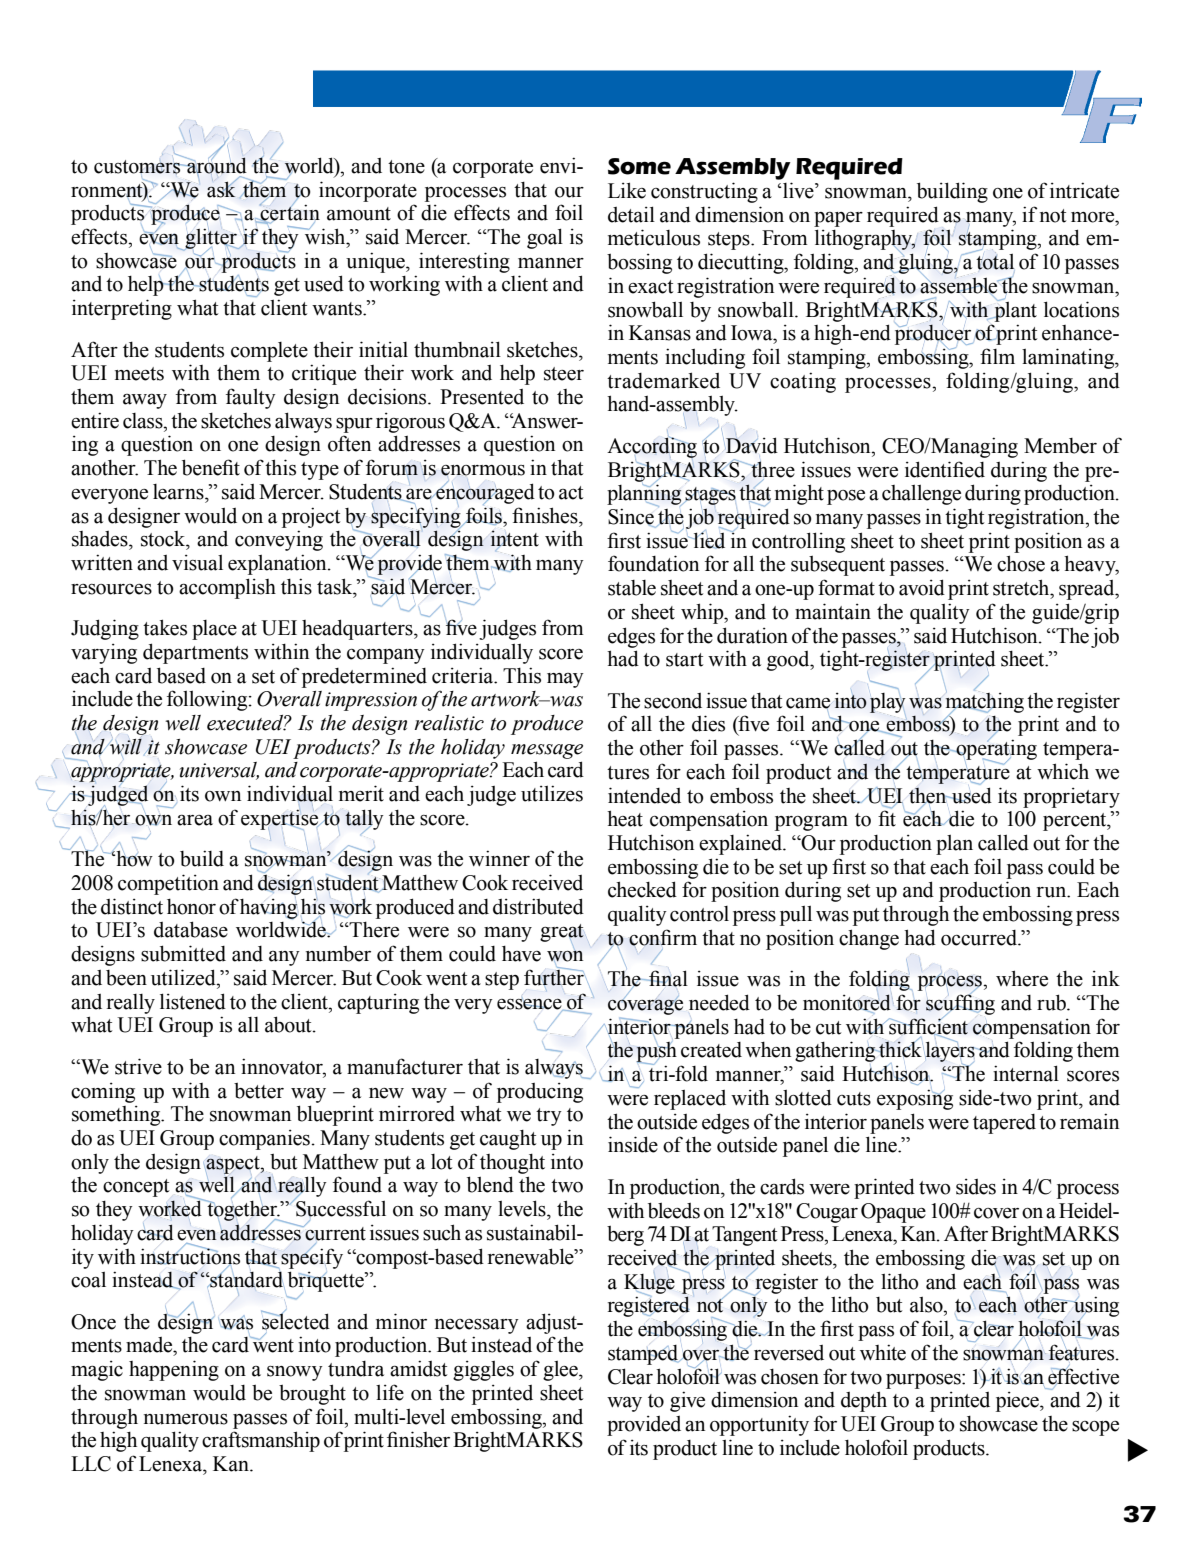 The image size is (1191, 1547). I want to click on then, so click(929, 796).
